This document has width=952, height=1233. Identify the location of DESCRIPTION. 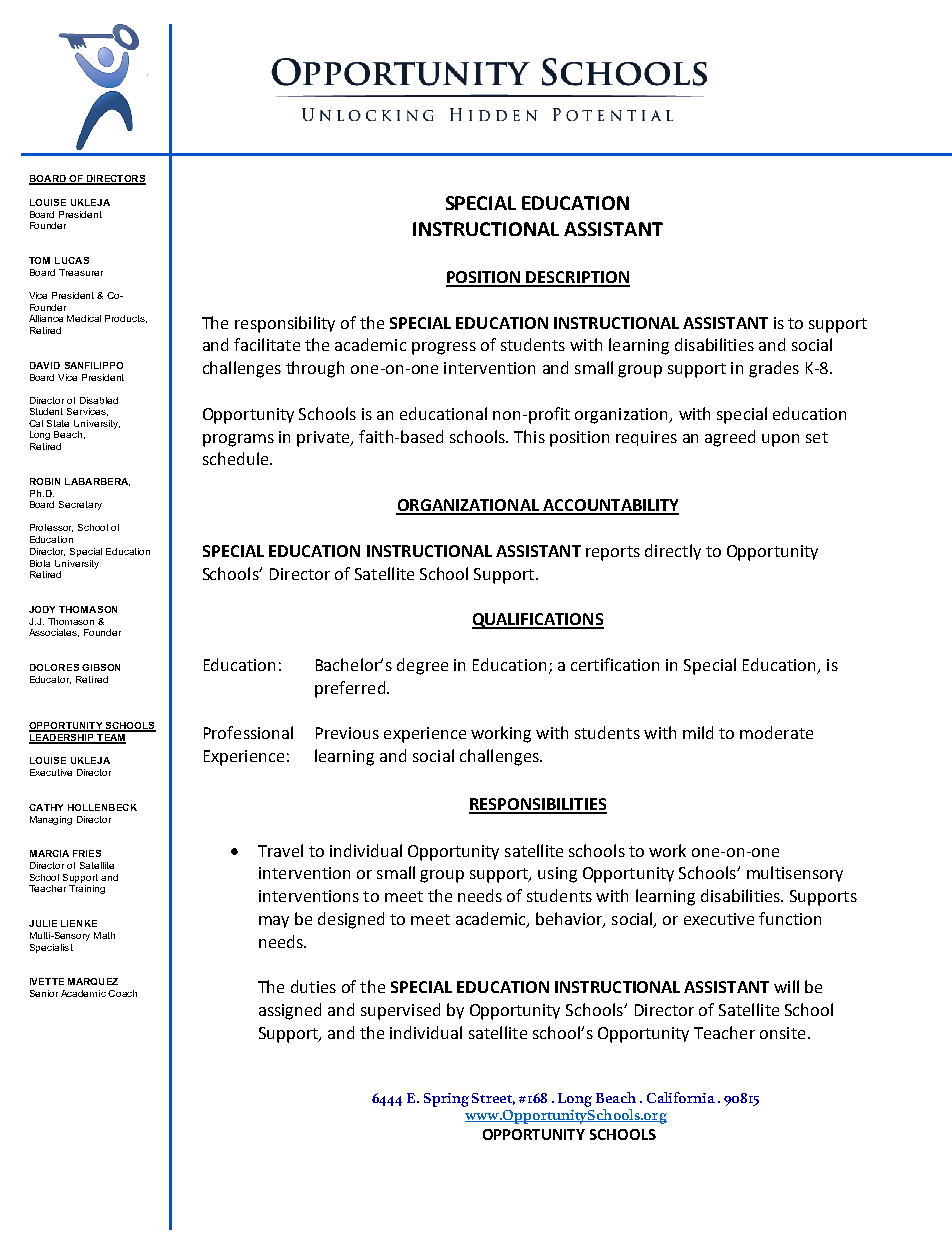
(577, 278).
